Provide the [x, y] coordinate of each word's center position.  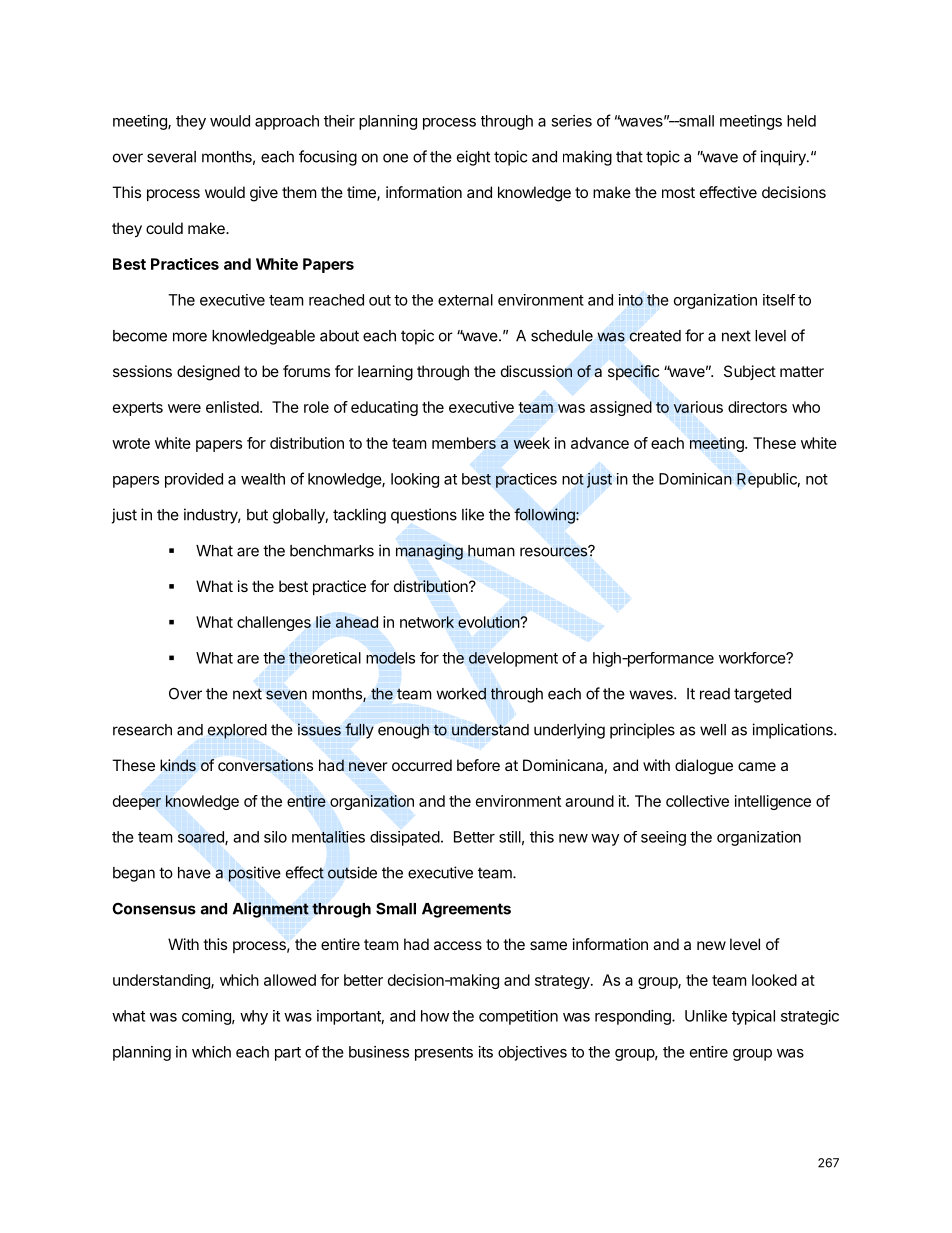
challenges [274, 623]
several [171, 157]
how [435, 1016]
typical [753, 1017]
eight [473, 158]
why [254, 1017]
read [715, 694]
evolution [489, 622]
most [678, 192]
